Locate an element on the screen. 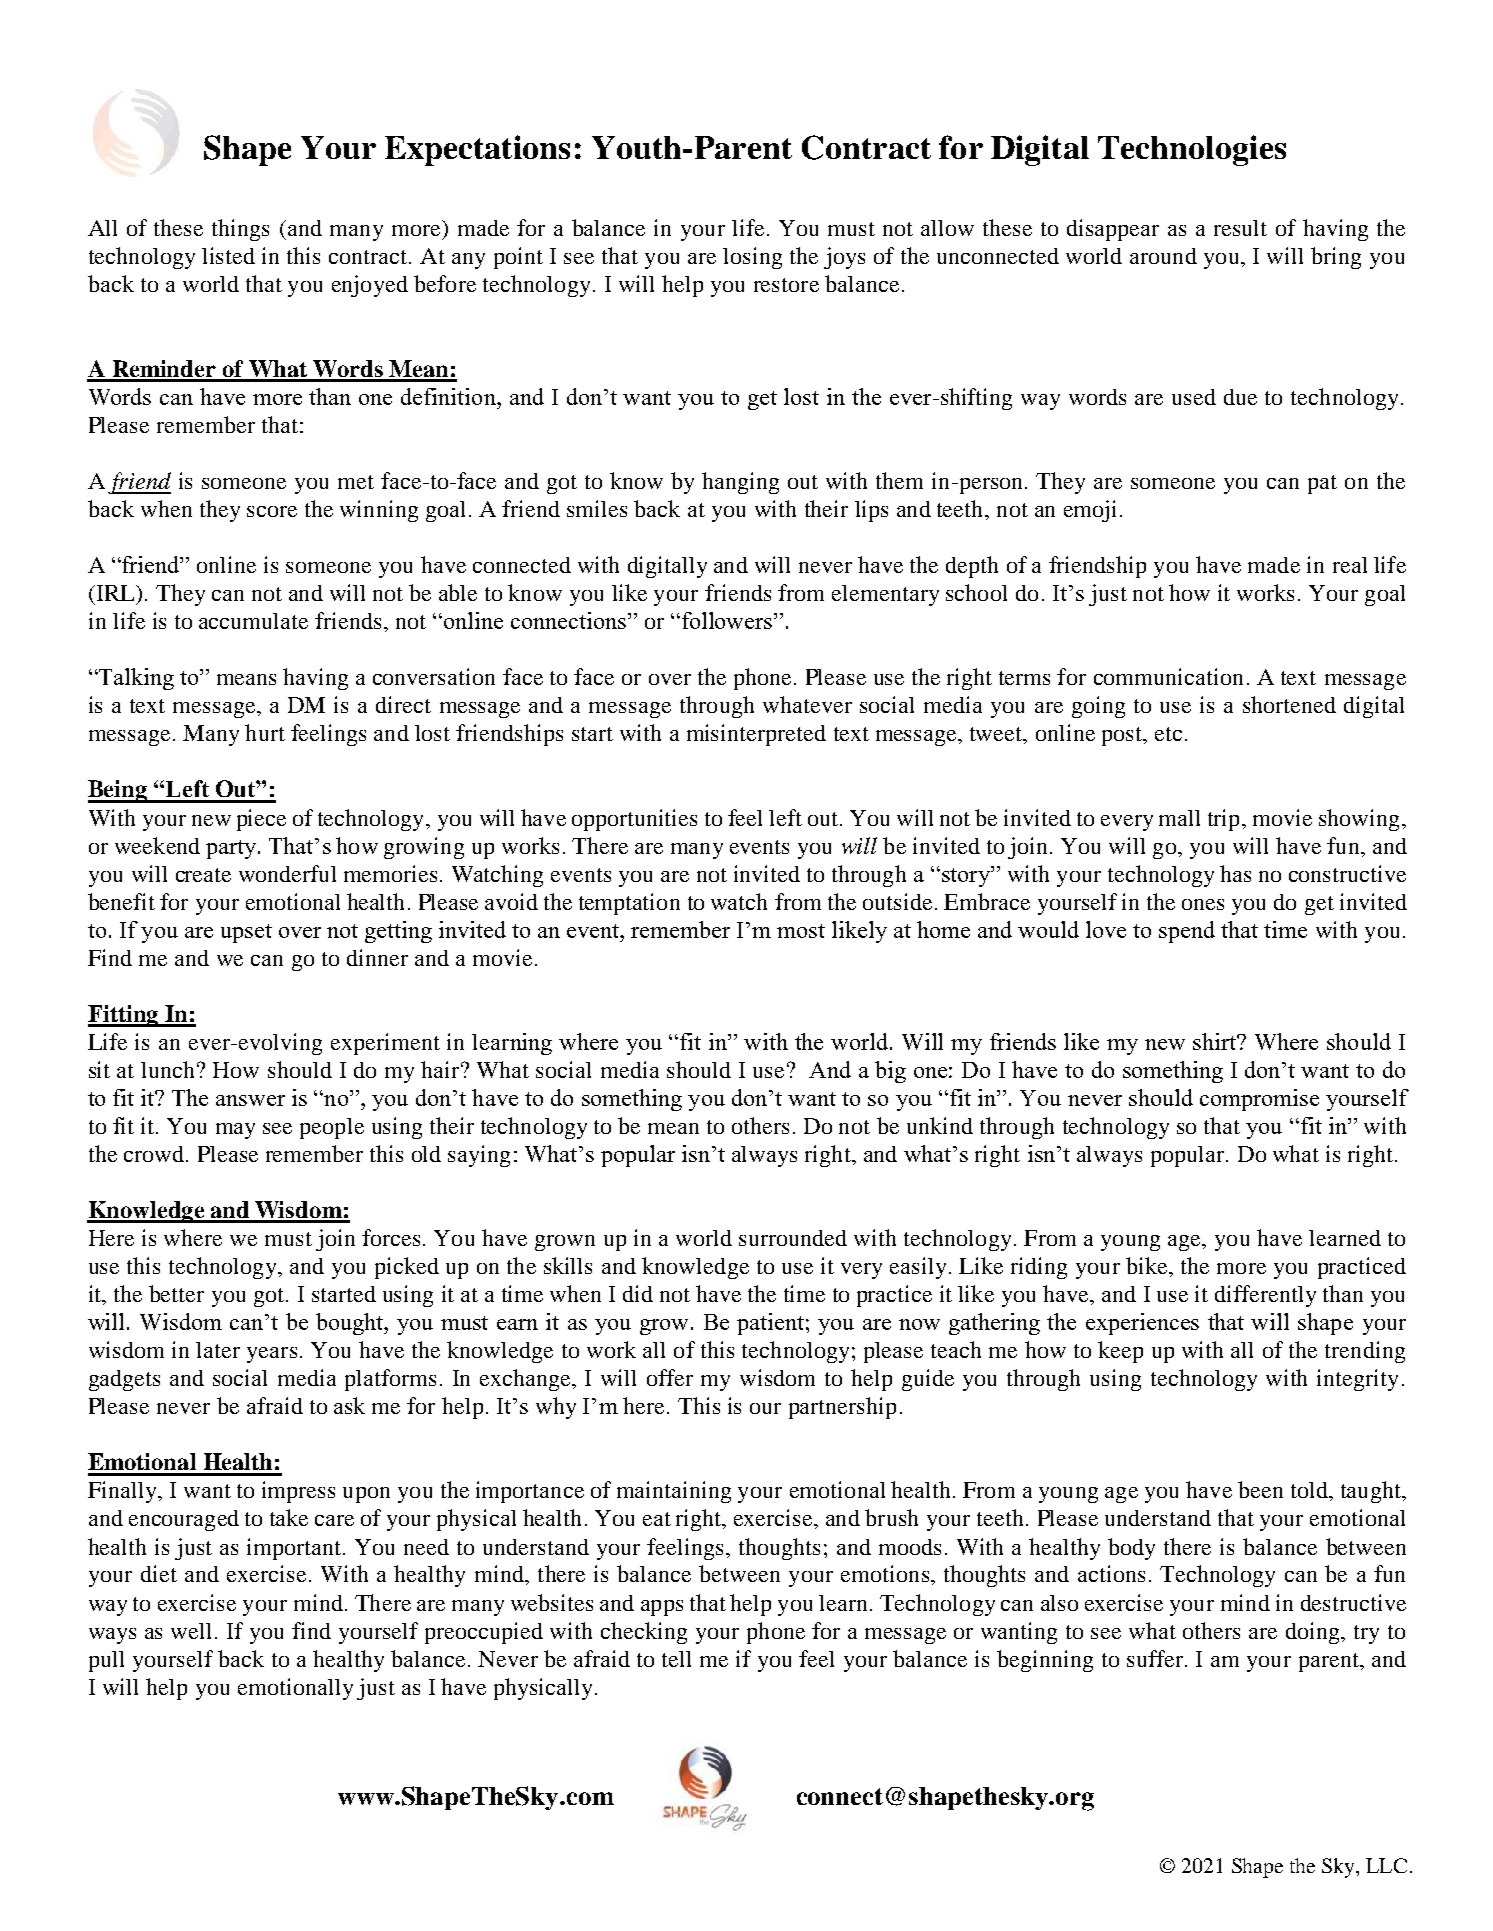 The height and width of the screenshot is (1931, 1493). upset is located at coordinates (246, 933).
